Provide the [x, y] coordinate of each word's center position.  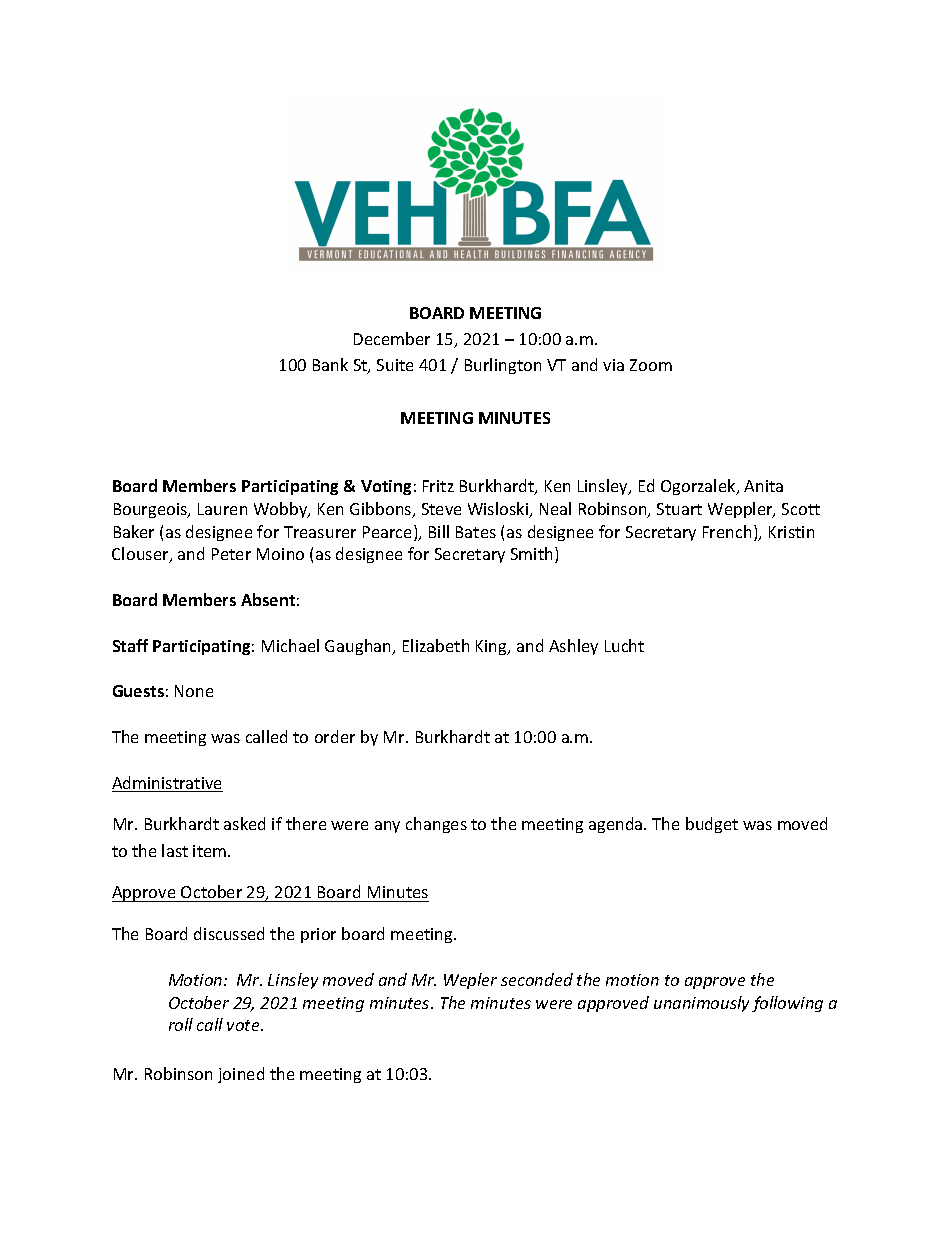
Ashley [573, 647]
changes [436, 825]
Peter [231, 554]
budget [712, 825]
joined [241, 1075]
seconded [537, 979]
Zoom [651, 365]
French [727, 531]
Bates [476, 532]
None [194, 691]
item [211, 851]
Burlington [503, 366]
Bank [330, 364]
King [492, 647]
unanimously [701, 1004]
